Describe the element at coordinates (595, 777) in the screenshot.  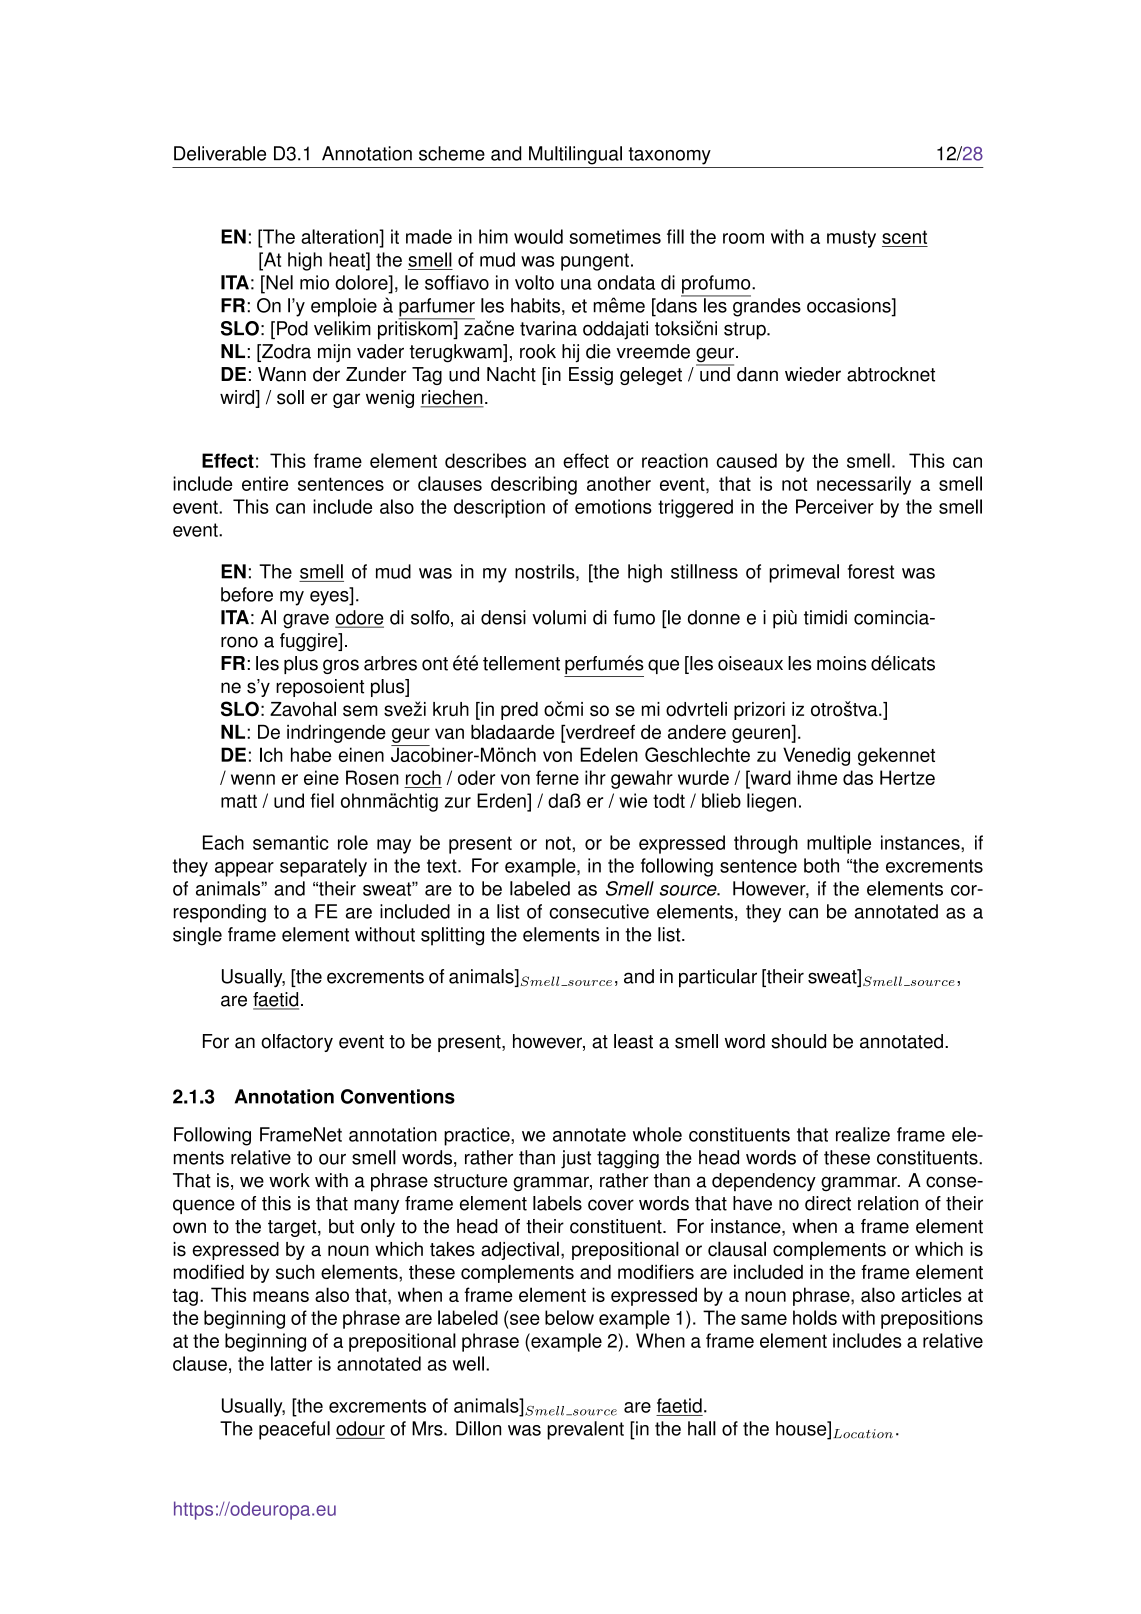
I see `ihr` at that location.
